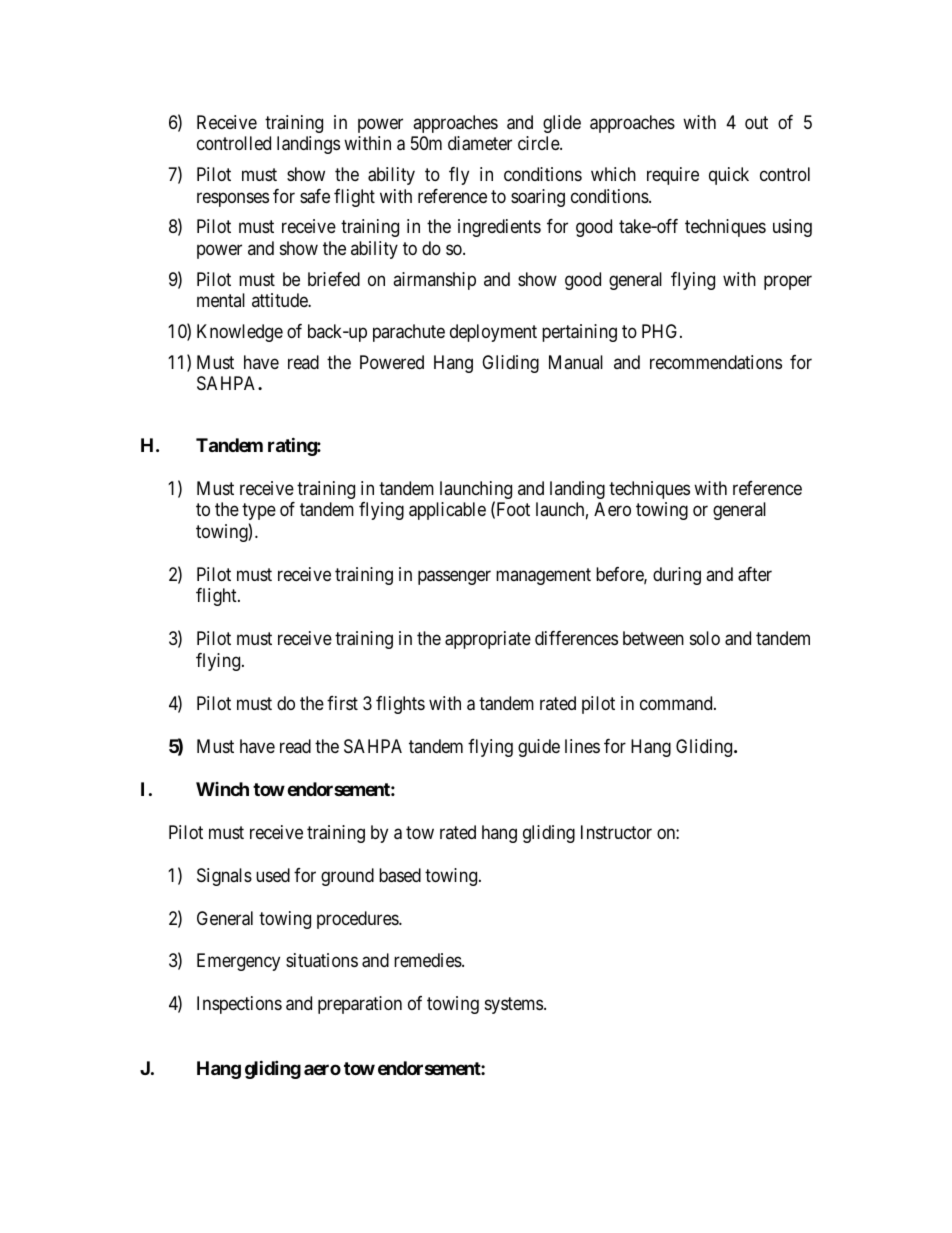 The height and width of the image is (1233, 952). What do you see at coordinates (729, 176) in the image?
I see `quick` at bounding box center [729, 176].
